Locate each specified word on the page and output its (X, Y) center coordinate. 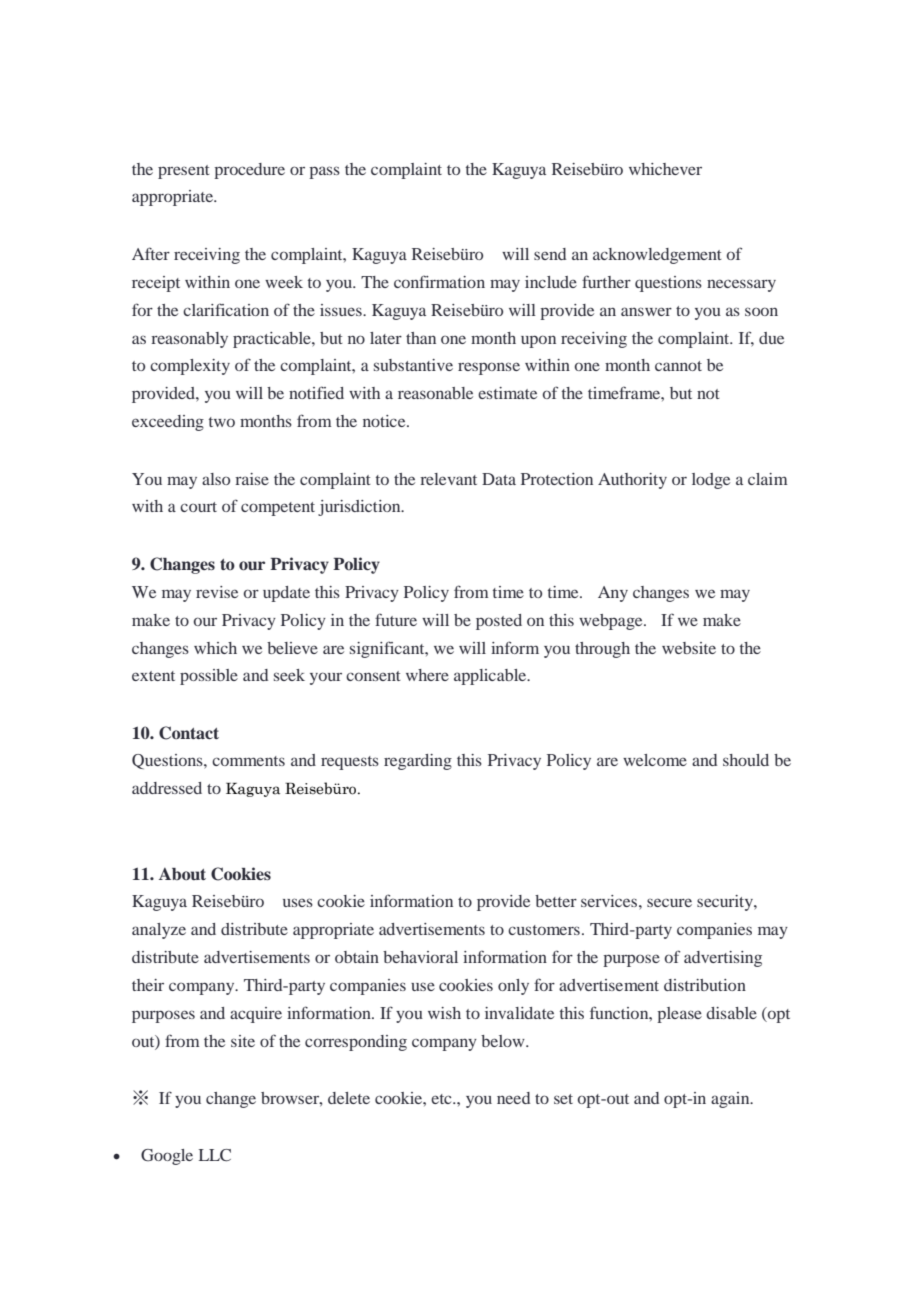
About (182, 874)
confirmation (439, 281)
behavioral (420, 957)
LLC (215, 1155)
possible (209, 677)
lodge (711, 481)
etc (442, 1099)
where (427, 675)
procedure (249, 171)
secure (669, 902)
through (602, 650)
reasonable (435, 393)
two (222, 422)
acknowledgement (657, 256)
